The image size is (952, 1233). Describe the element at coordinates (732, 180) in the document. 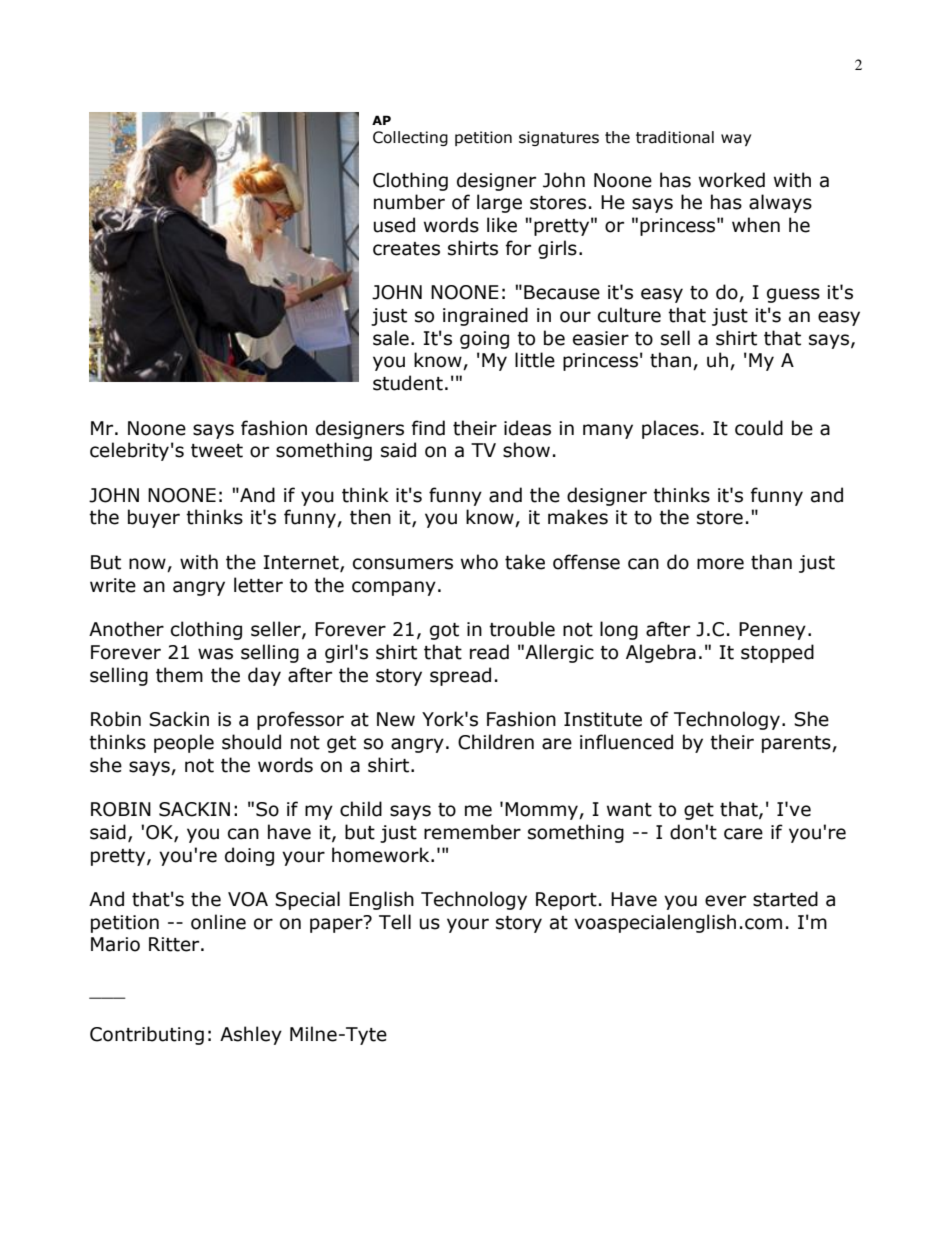

I see `worked` at that location.
